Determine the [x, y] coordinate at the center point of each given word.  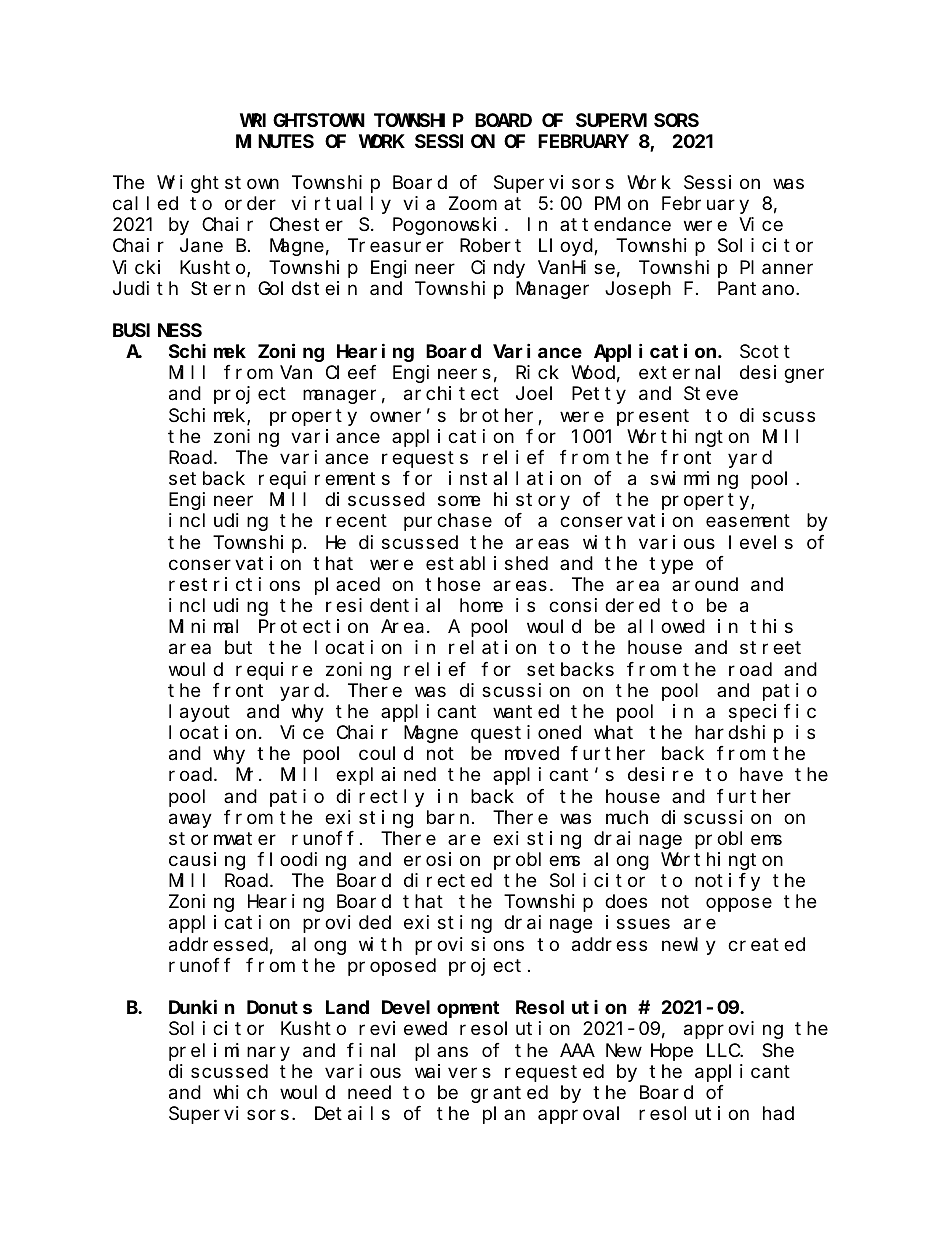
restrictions [234, 584]
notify [727, 882]
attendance [615, 224]
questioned [526, 734]
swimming [694, 480]
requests [425, 459]
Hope [672, 1052]
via [419, 203]
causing [207, 861]
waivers [453, 1071]
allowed [666, 626]
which [240, 1092]
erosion [442, 859]
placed [347, 586]
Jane [201, 246]
